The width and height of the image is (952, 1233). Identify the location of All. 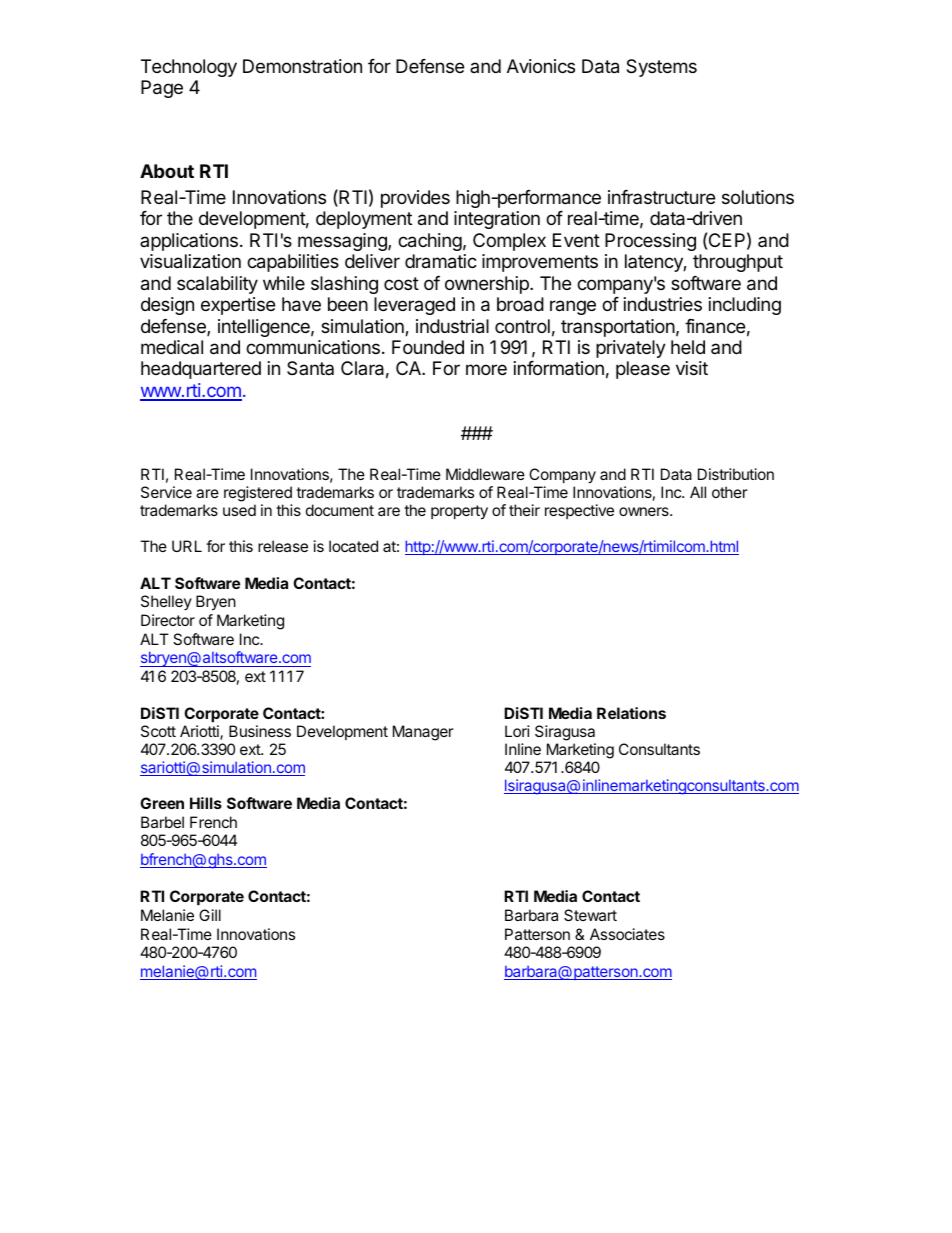
(698, 492).
